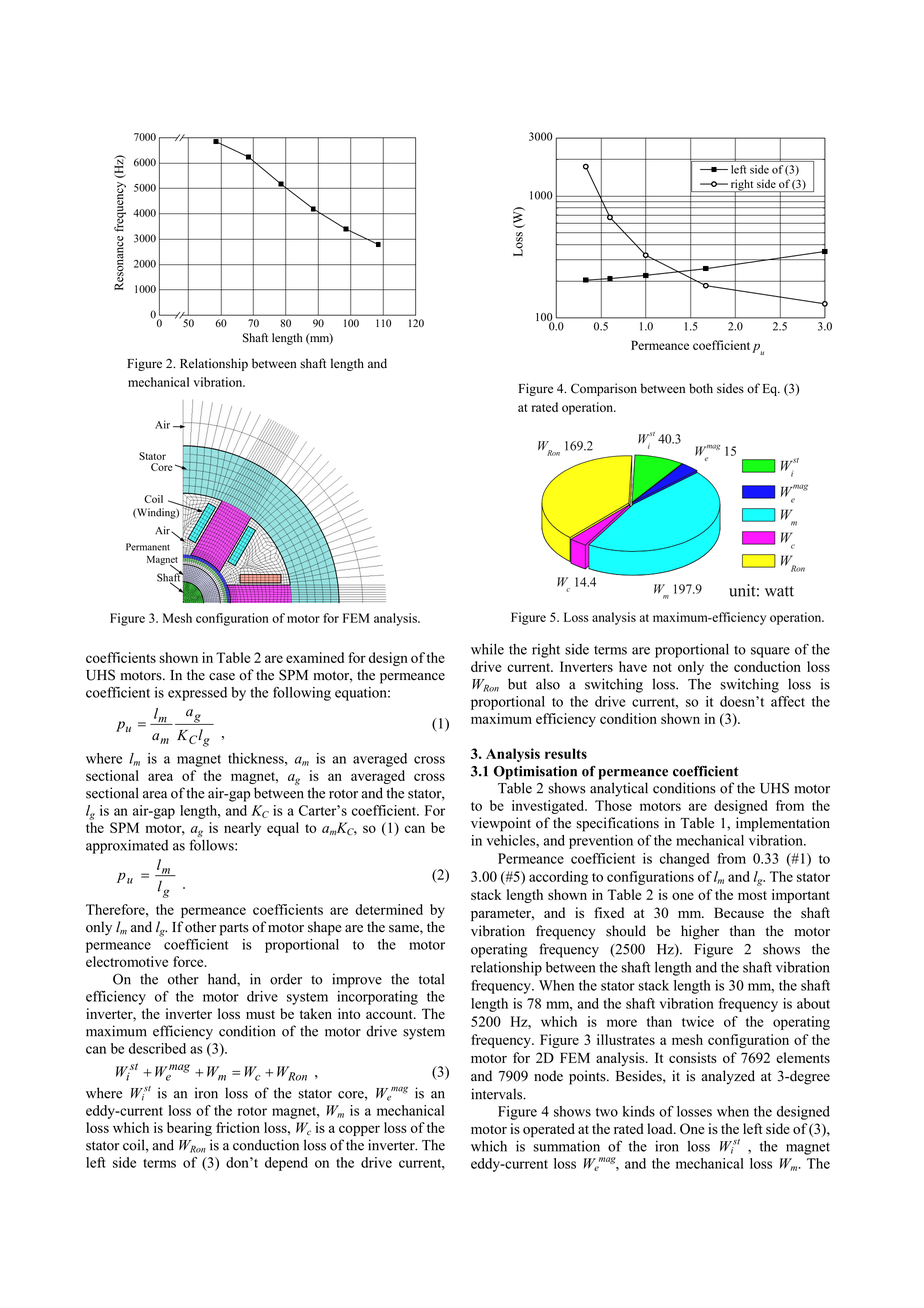 The height and width of the screenshot is (1308, 924). What do you see at coordinates (701, 388) in the screenshot?
I see `both` at bounding box center [701, 388].
